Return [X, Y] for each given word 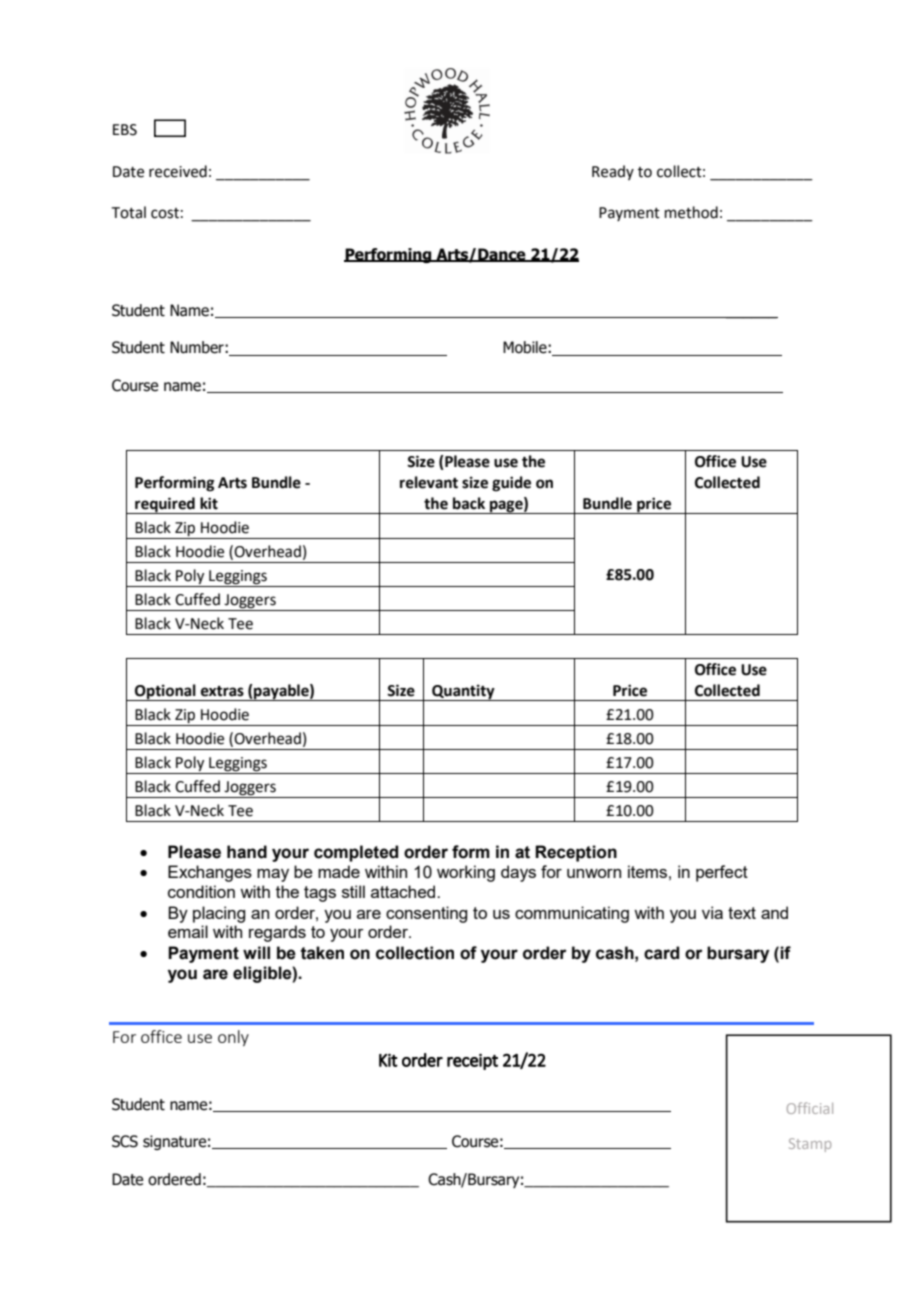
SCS [125, 1141]
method [691, 212]
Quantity [463, 692]
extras [222, 691]
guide [511, 484]
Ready [613, 172]
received [178, 171]
